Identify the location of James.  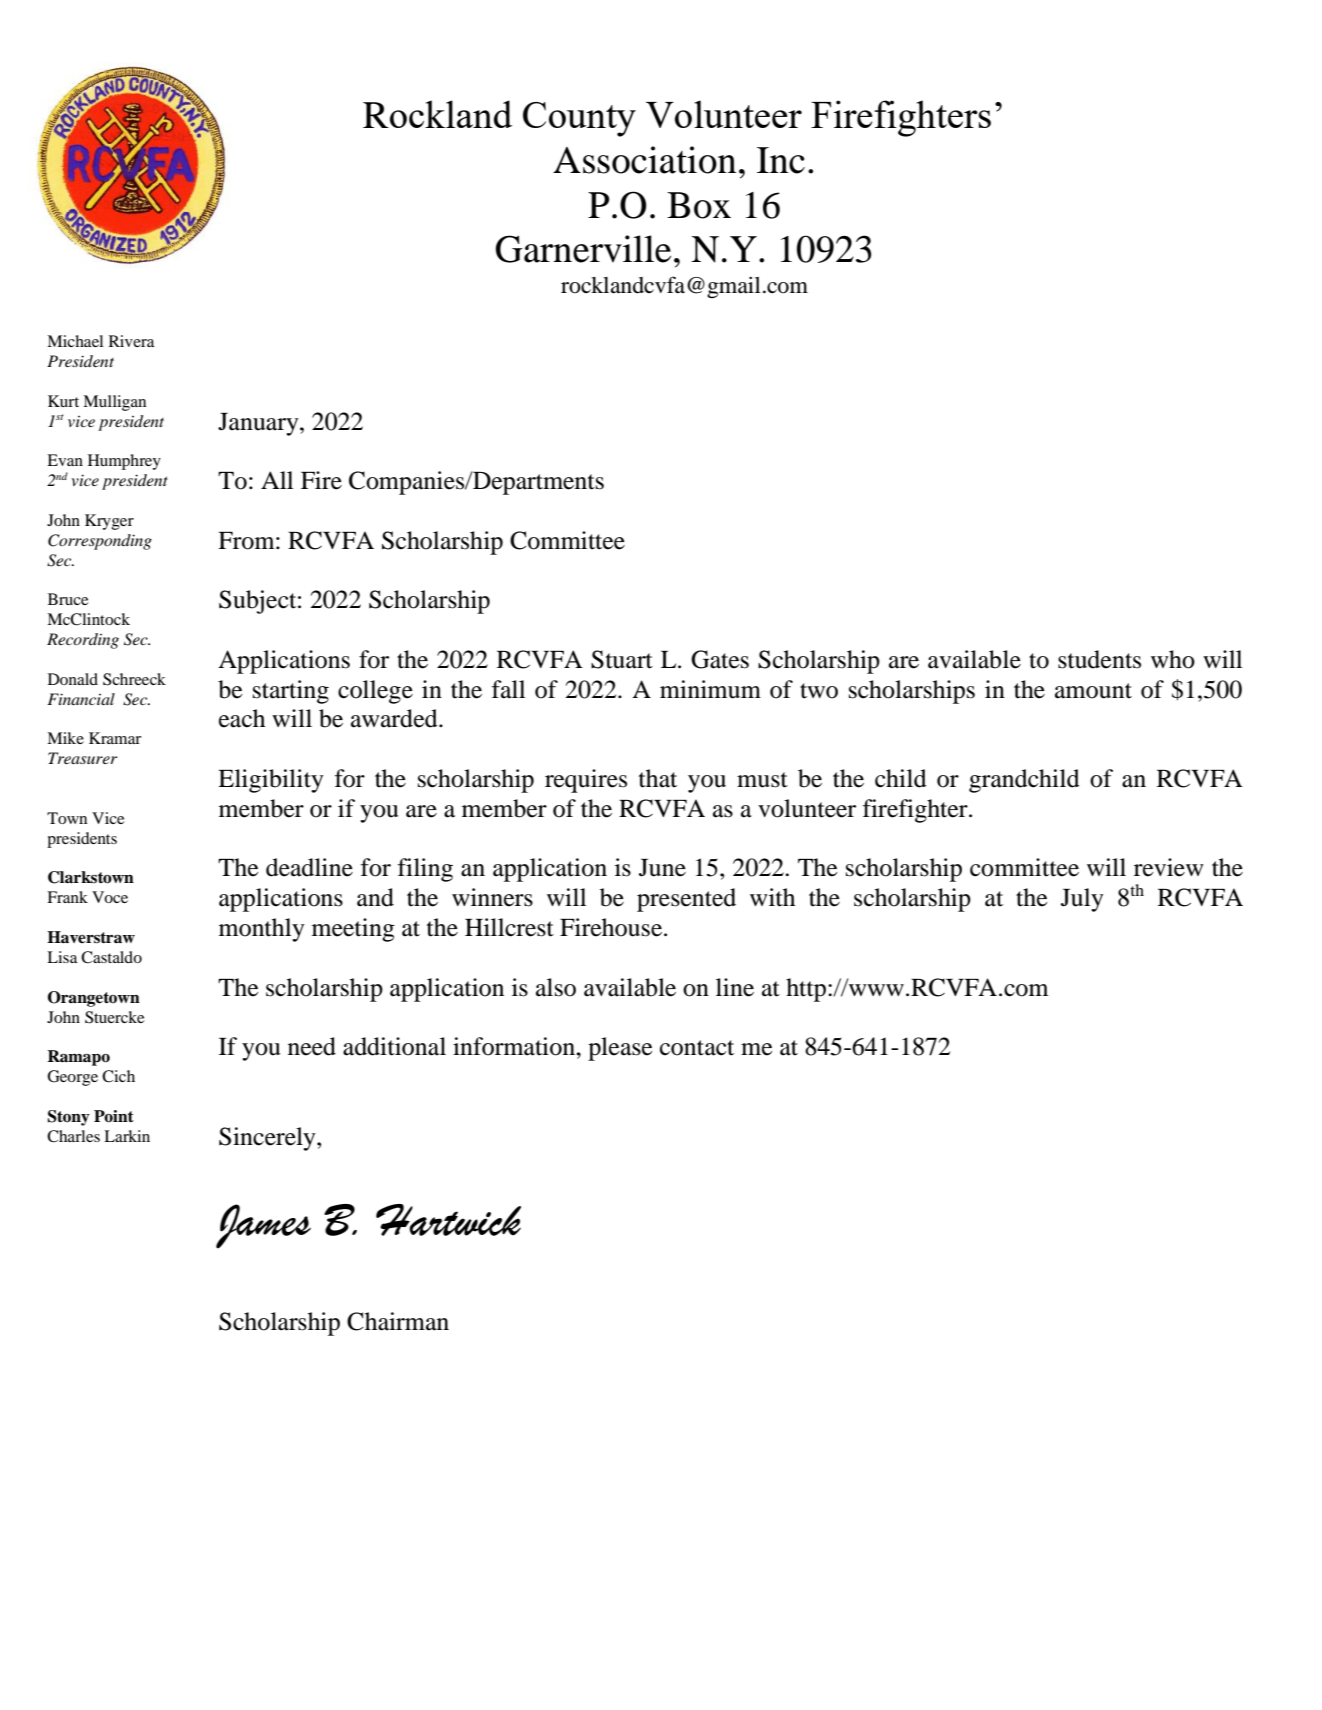
(263, 1226).
